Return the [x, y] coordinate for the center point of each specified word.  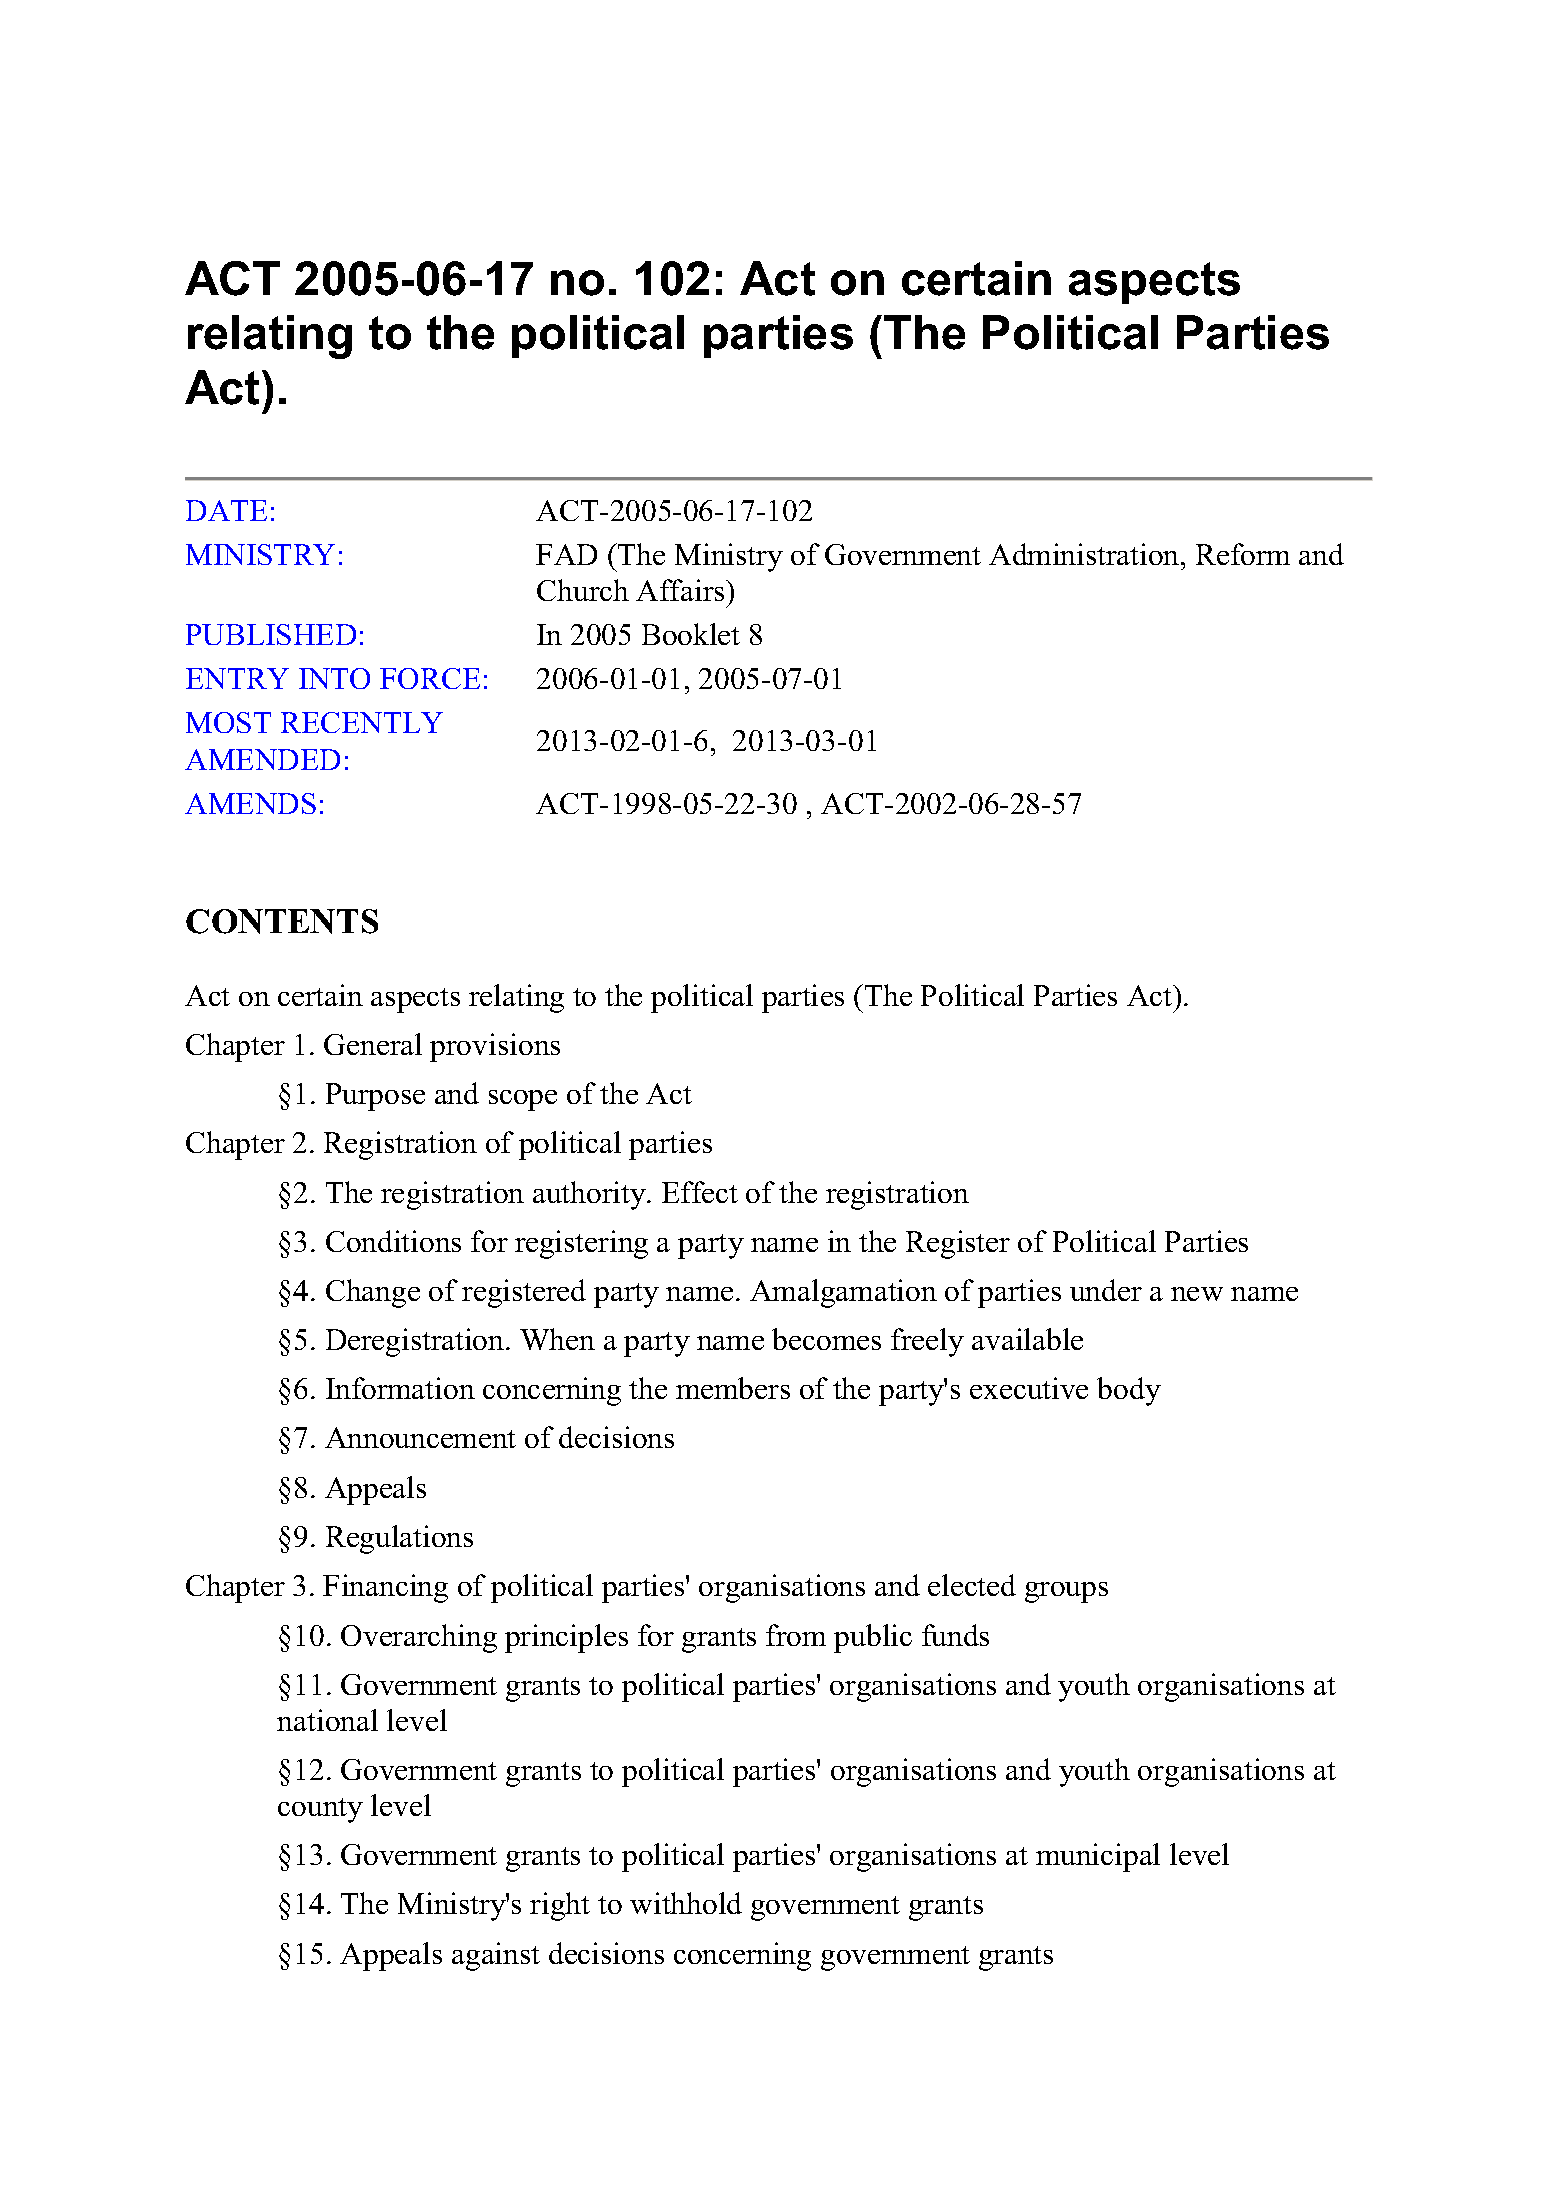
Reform [1243, 554]
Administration [1085, 554]
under [1106, 1290]
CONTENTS [282, 921]
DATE [226, 510]
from [796, 1635]
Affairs [681, 590]
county [320, 1810]
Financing [385, 1588]
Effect [700, 1192]
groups [1066, 1592]
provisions [495, 1047]
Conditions [393, 1241]
